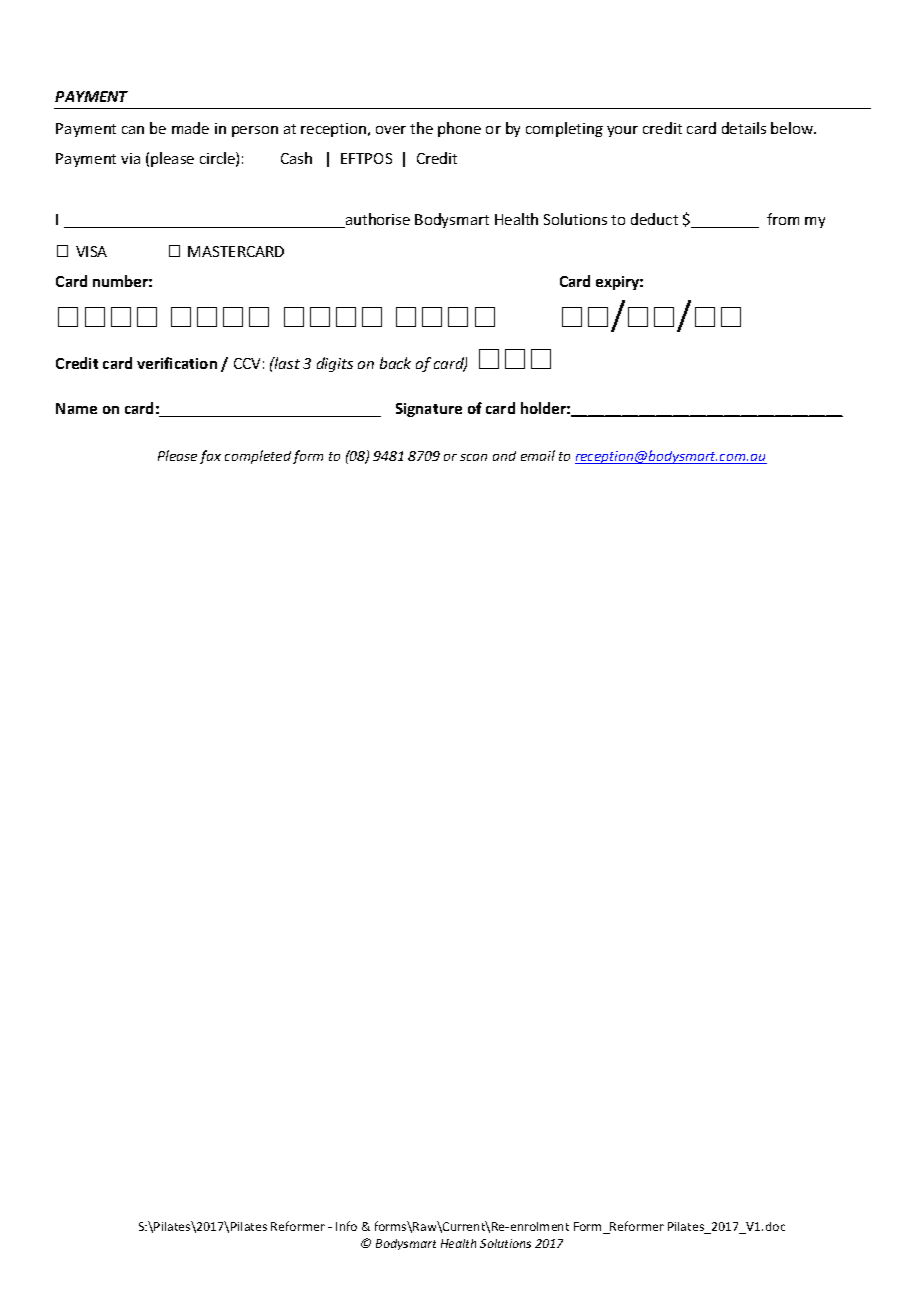  Describe the element at coordinates (346, 1226) in the screenshot. I see `Info` at that location.
